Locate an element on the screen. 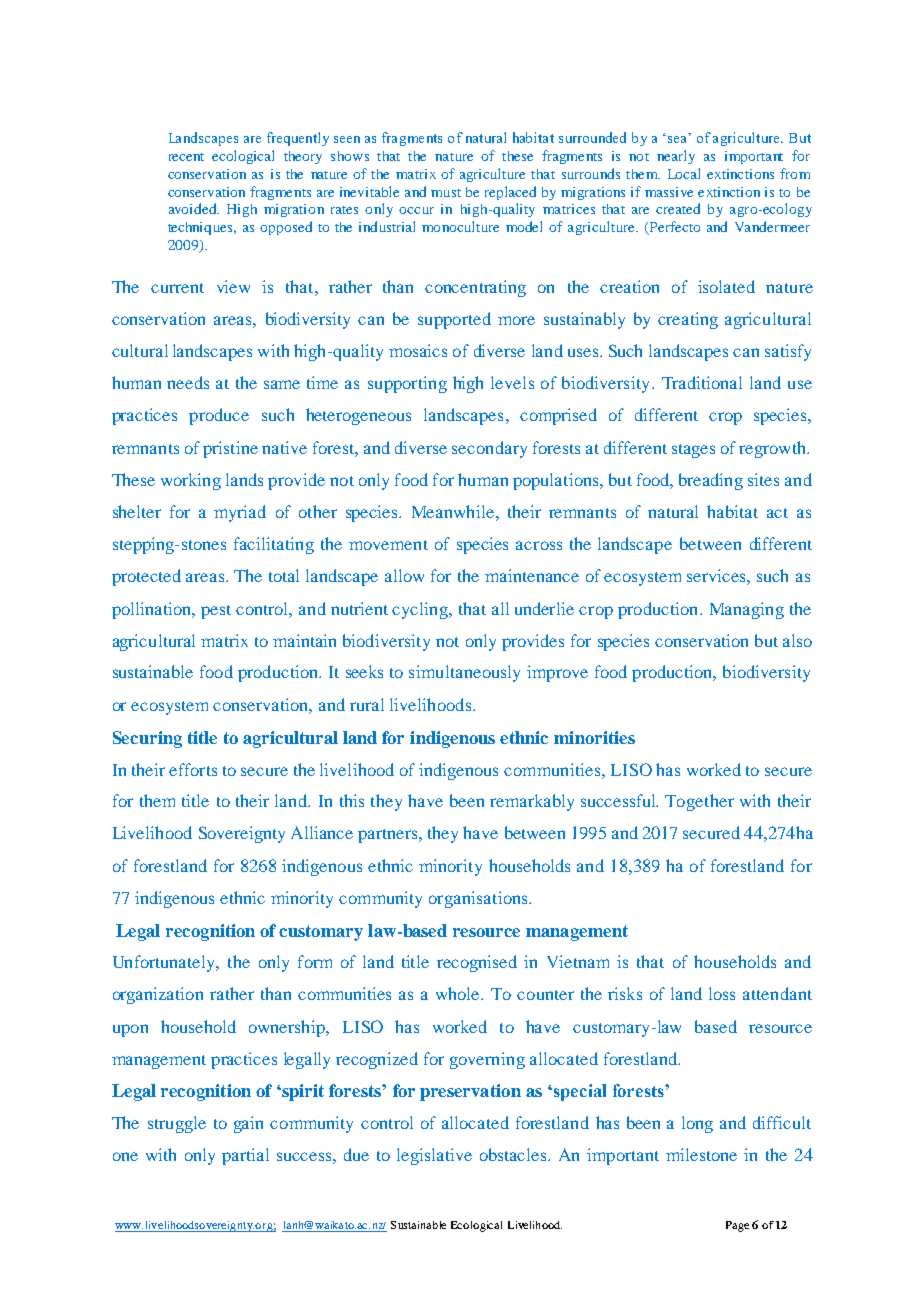  produce is located at coordinates (219, 416).
